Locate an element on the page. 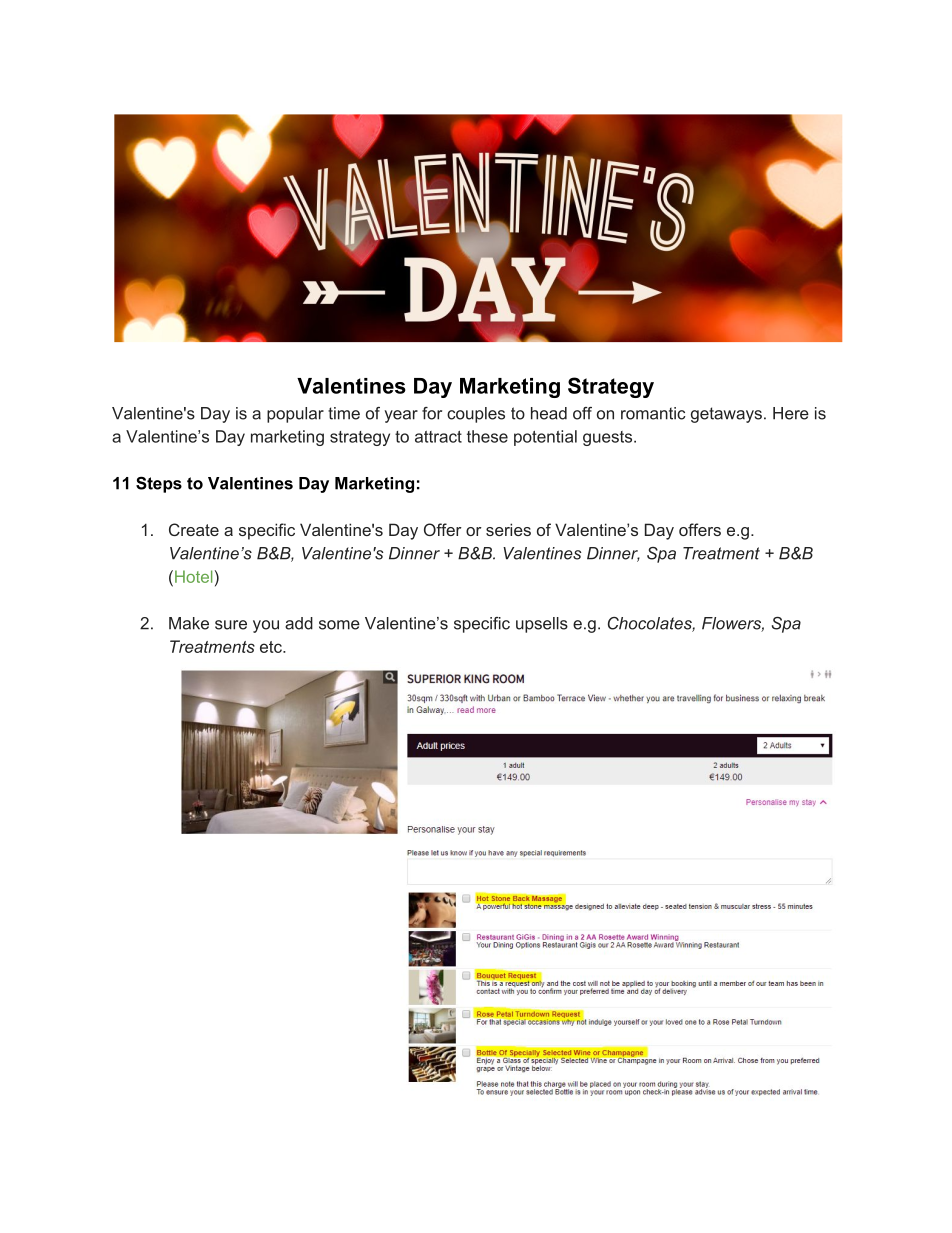 The image size is (952, 1233). etc is located at coordinates (272, 647).
